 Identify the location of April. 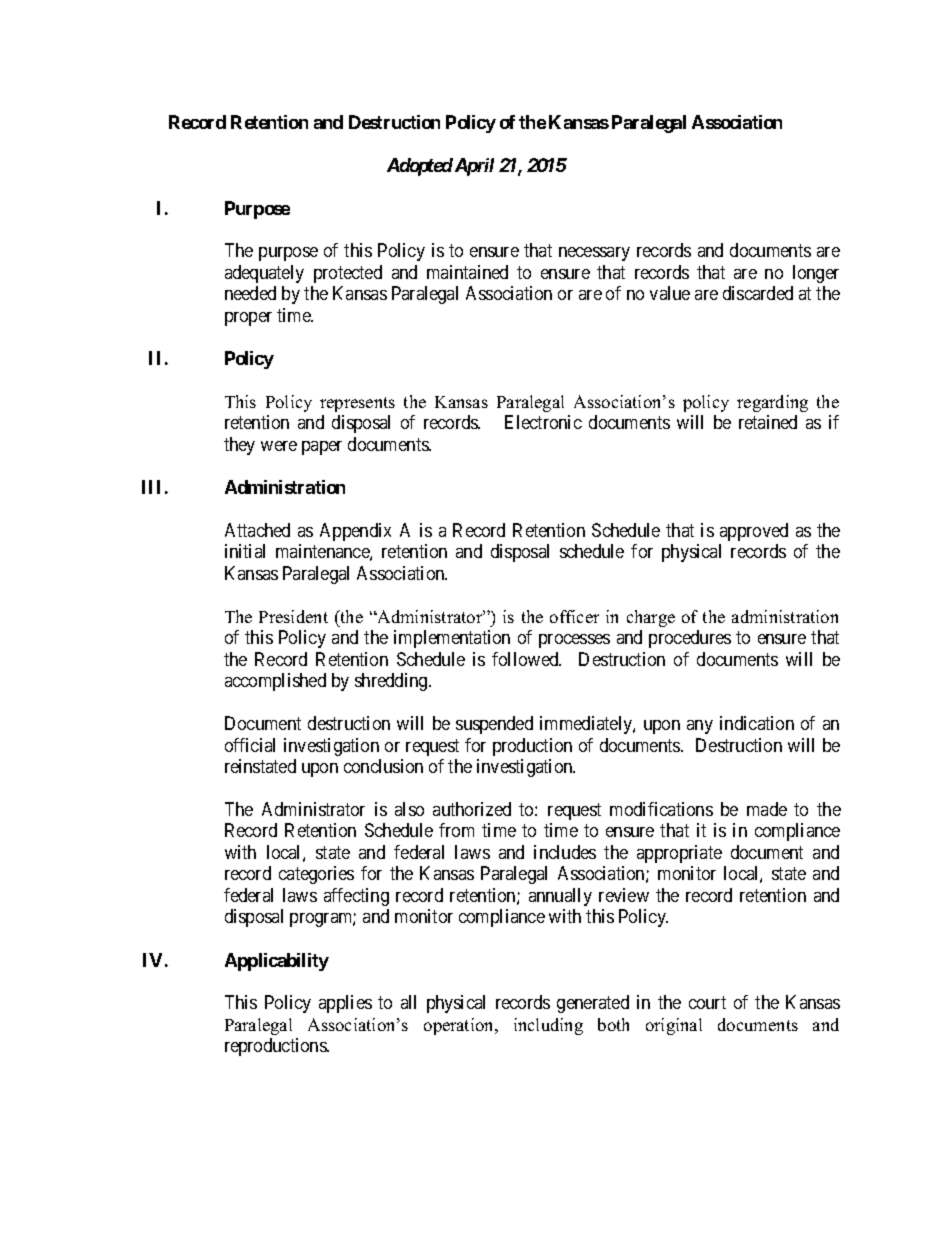
(473, 167).
